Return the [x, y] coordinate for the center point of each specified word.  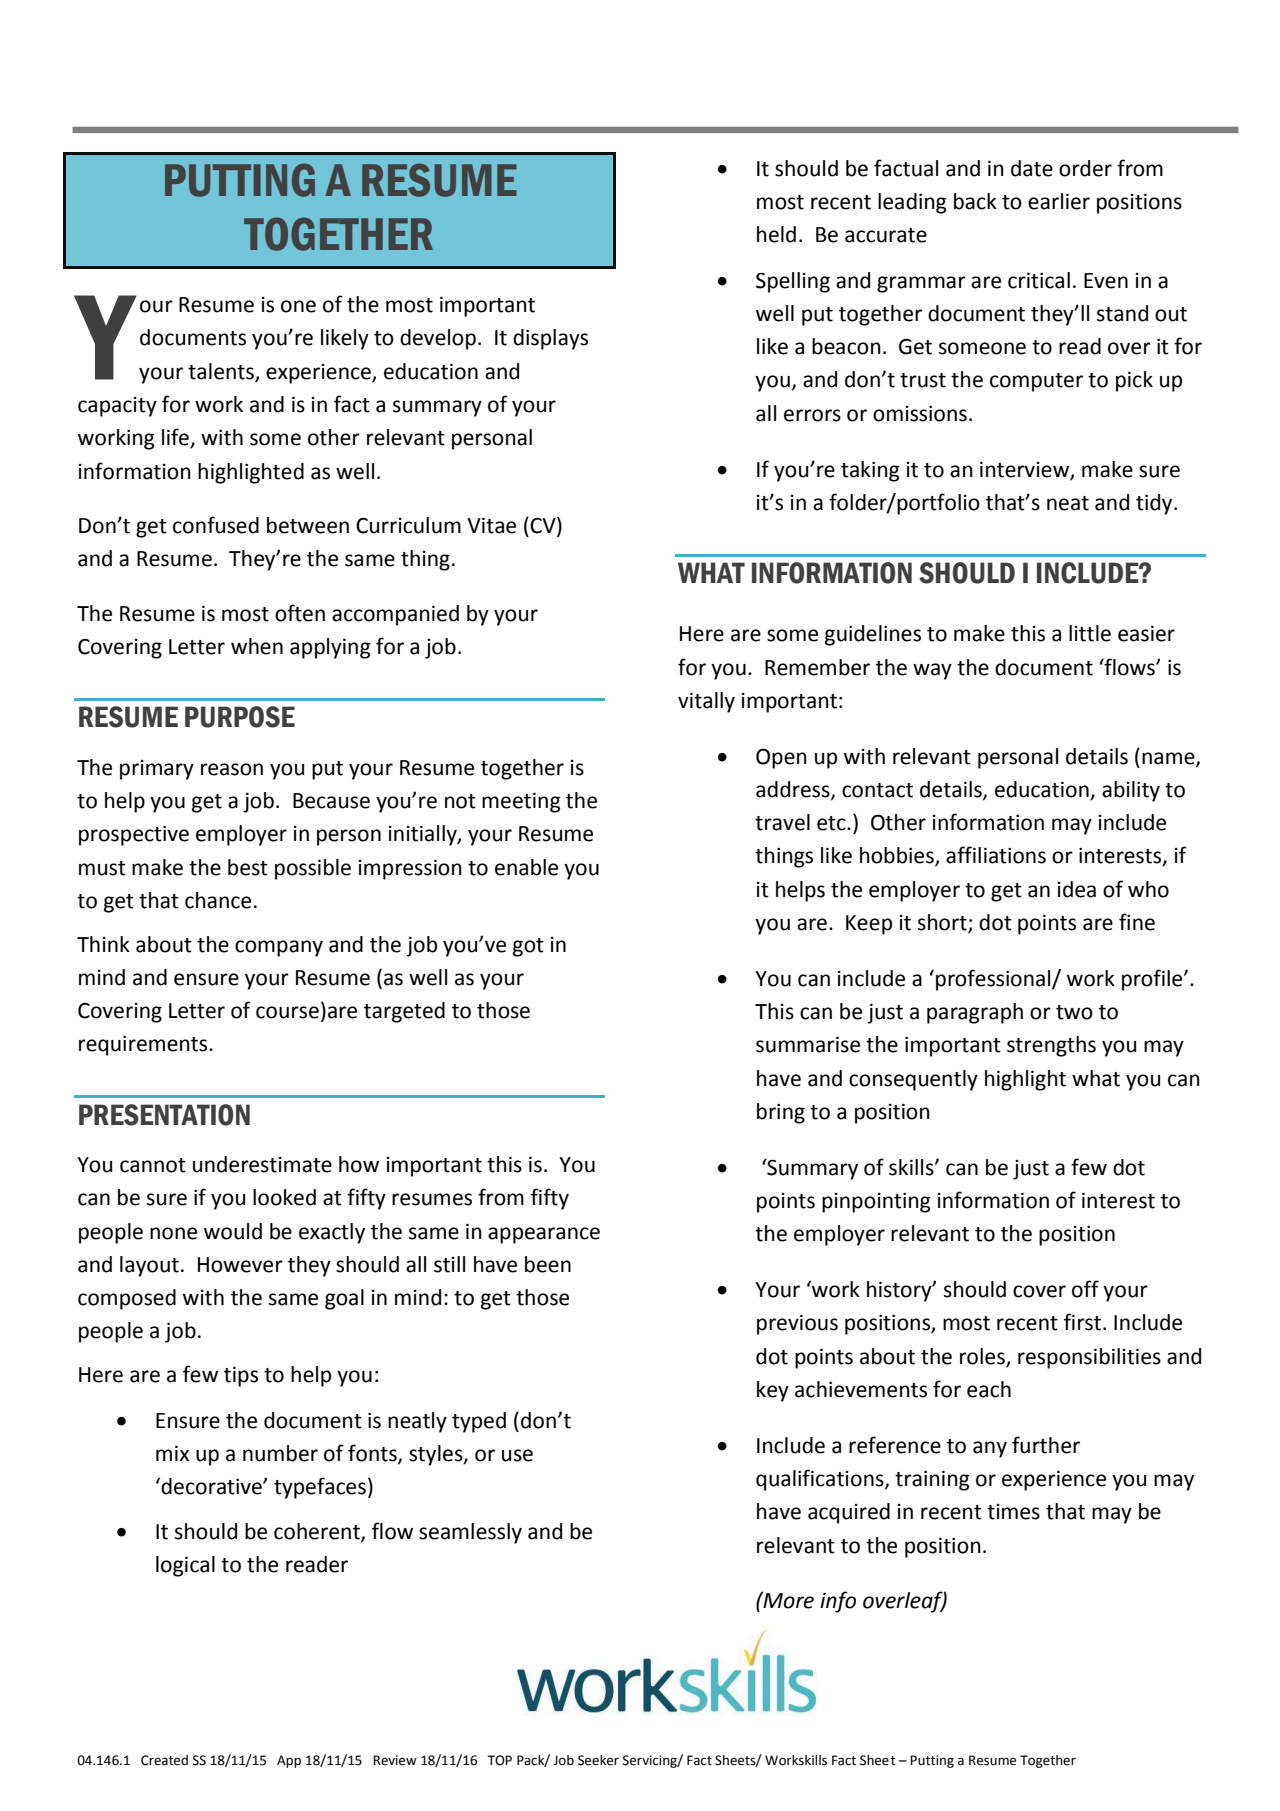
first [1084, 1322]
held [776, 234]
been [548, 1264]
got [528, 947]
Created [164, 1760]
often [300, 613]
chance [218, 900]
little [1090, 633]
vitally [706, 702]
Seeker [598, 1760]
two [1074, 1012]
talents [222, 372]
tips [241, 1376]
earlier [1059, 201]
